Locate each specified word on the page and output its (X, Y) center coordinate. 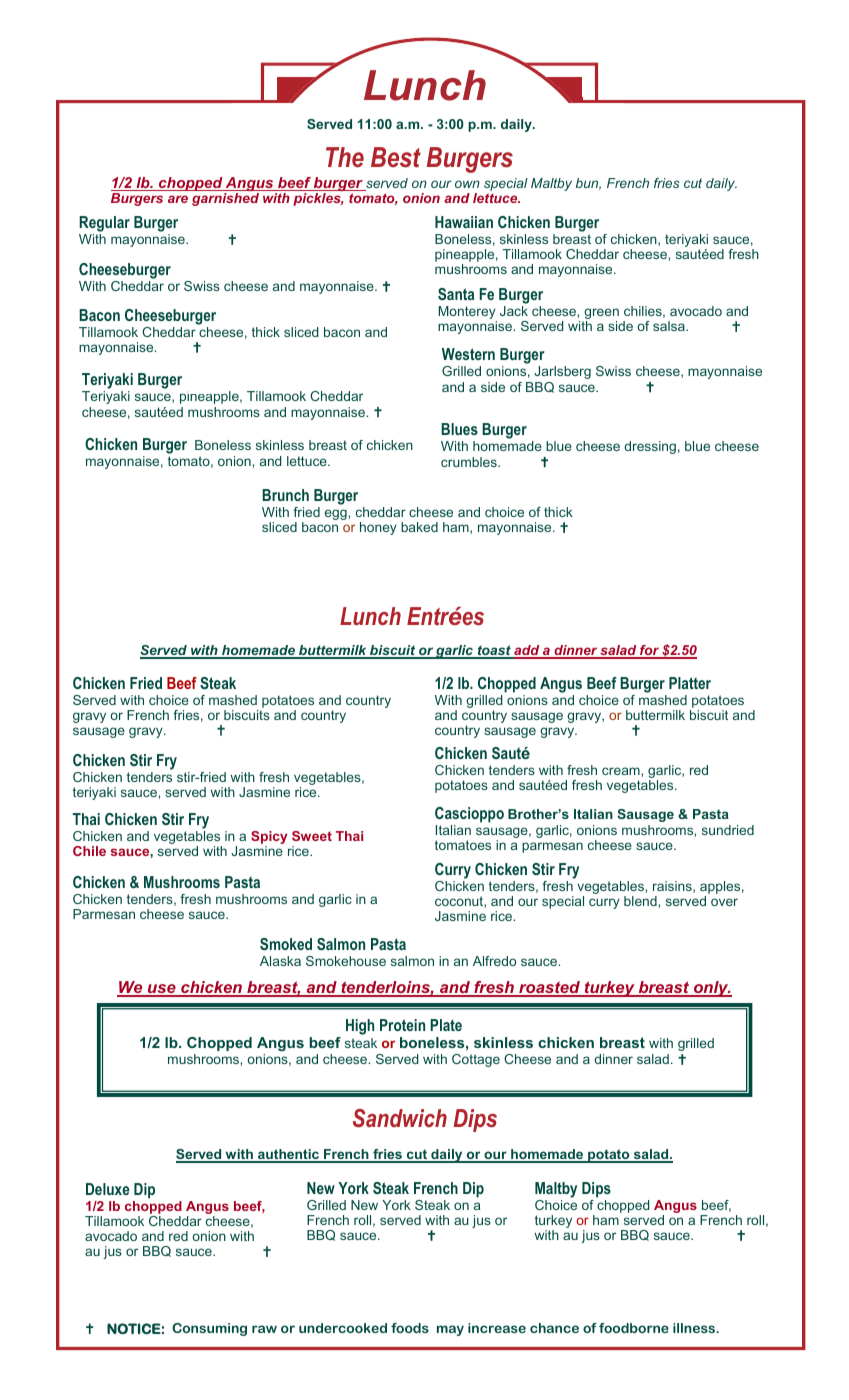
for (649, 651)
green (601, 315)
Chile (89, 851)
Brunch (285, 495)
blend (641, 901)
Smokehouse (346, 961)
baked (419, 527)
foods (410, 1328)
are (178, 199)
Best (396, 157)
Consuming (209, 1329)
